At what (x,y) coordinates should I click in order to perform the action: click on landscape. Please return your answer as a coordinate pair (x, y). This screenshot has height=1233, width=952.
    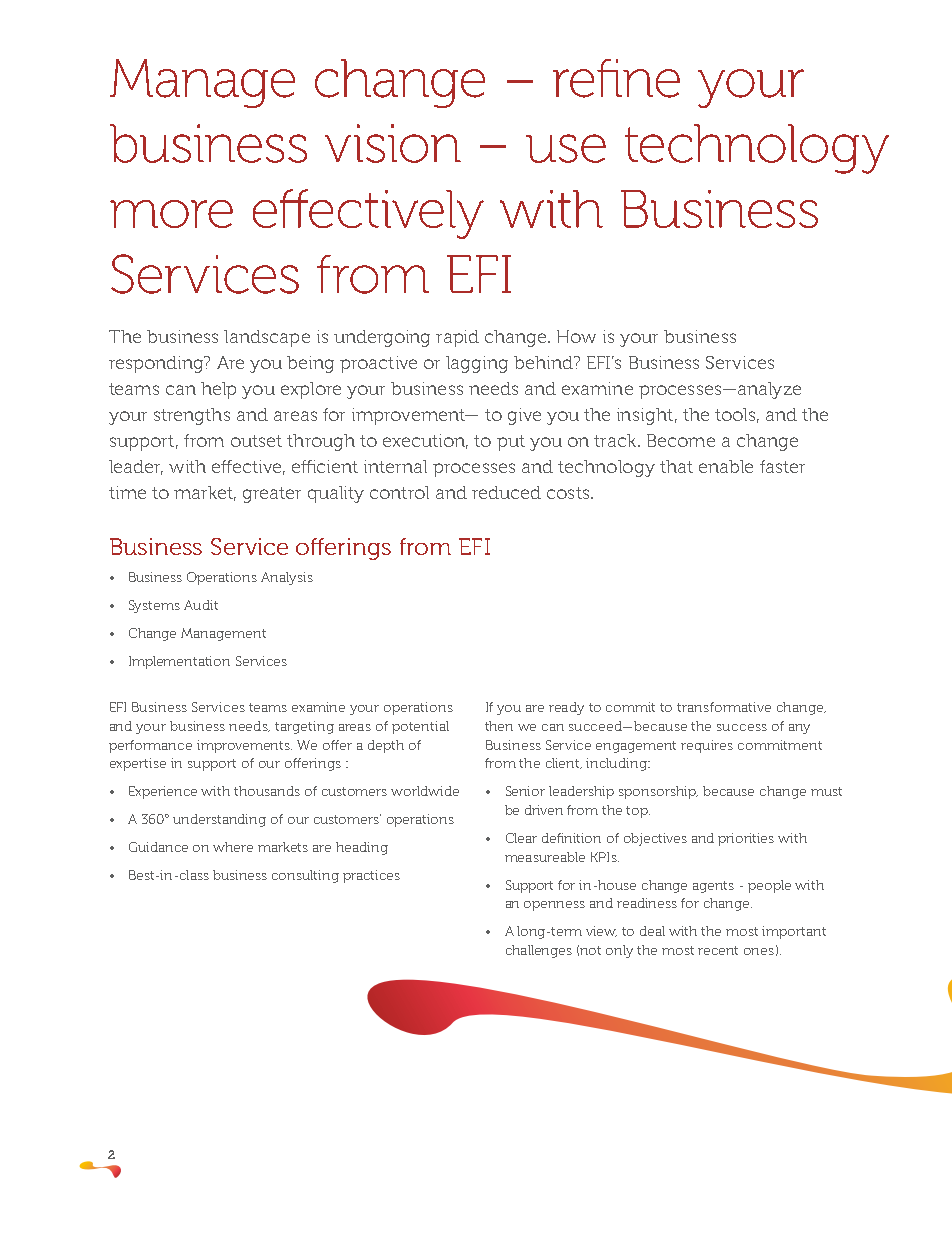
    Looking at the image, I should click on (267, 338).
